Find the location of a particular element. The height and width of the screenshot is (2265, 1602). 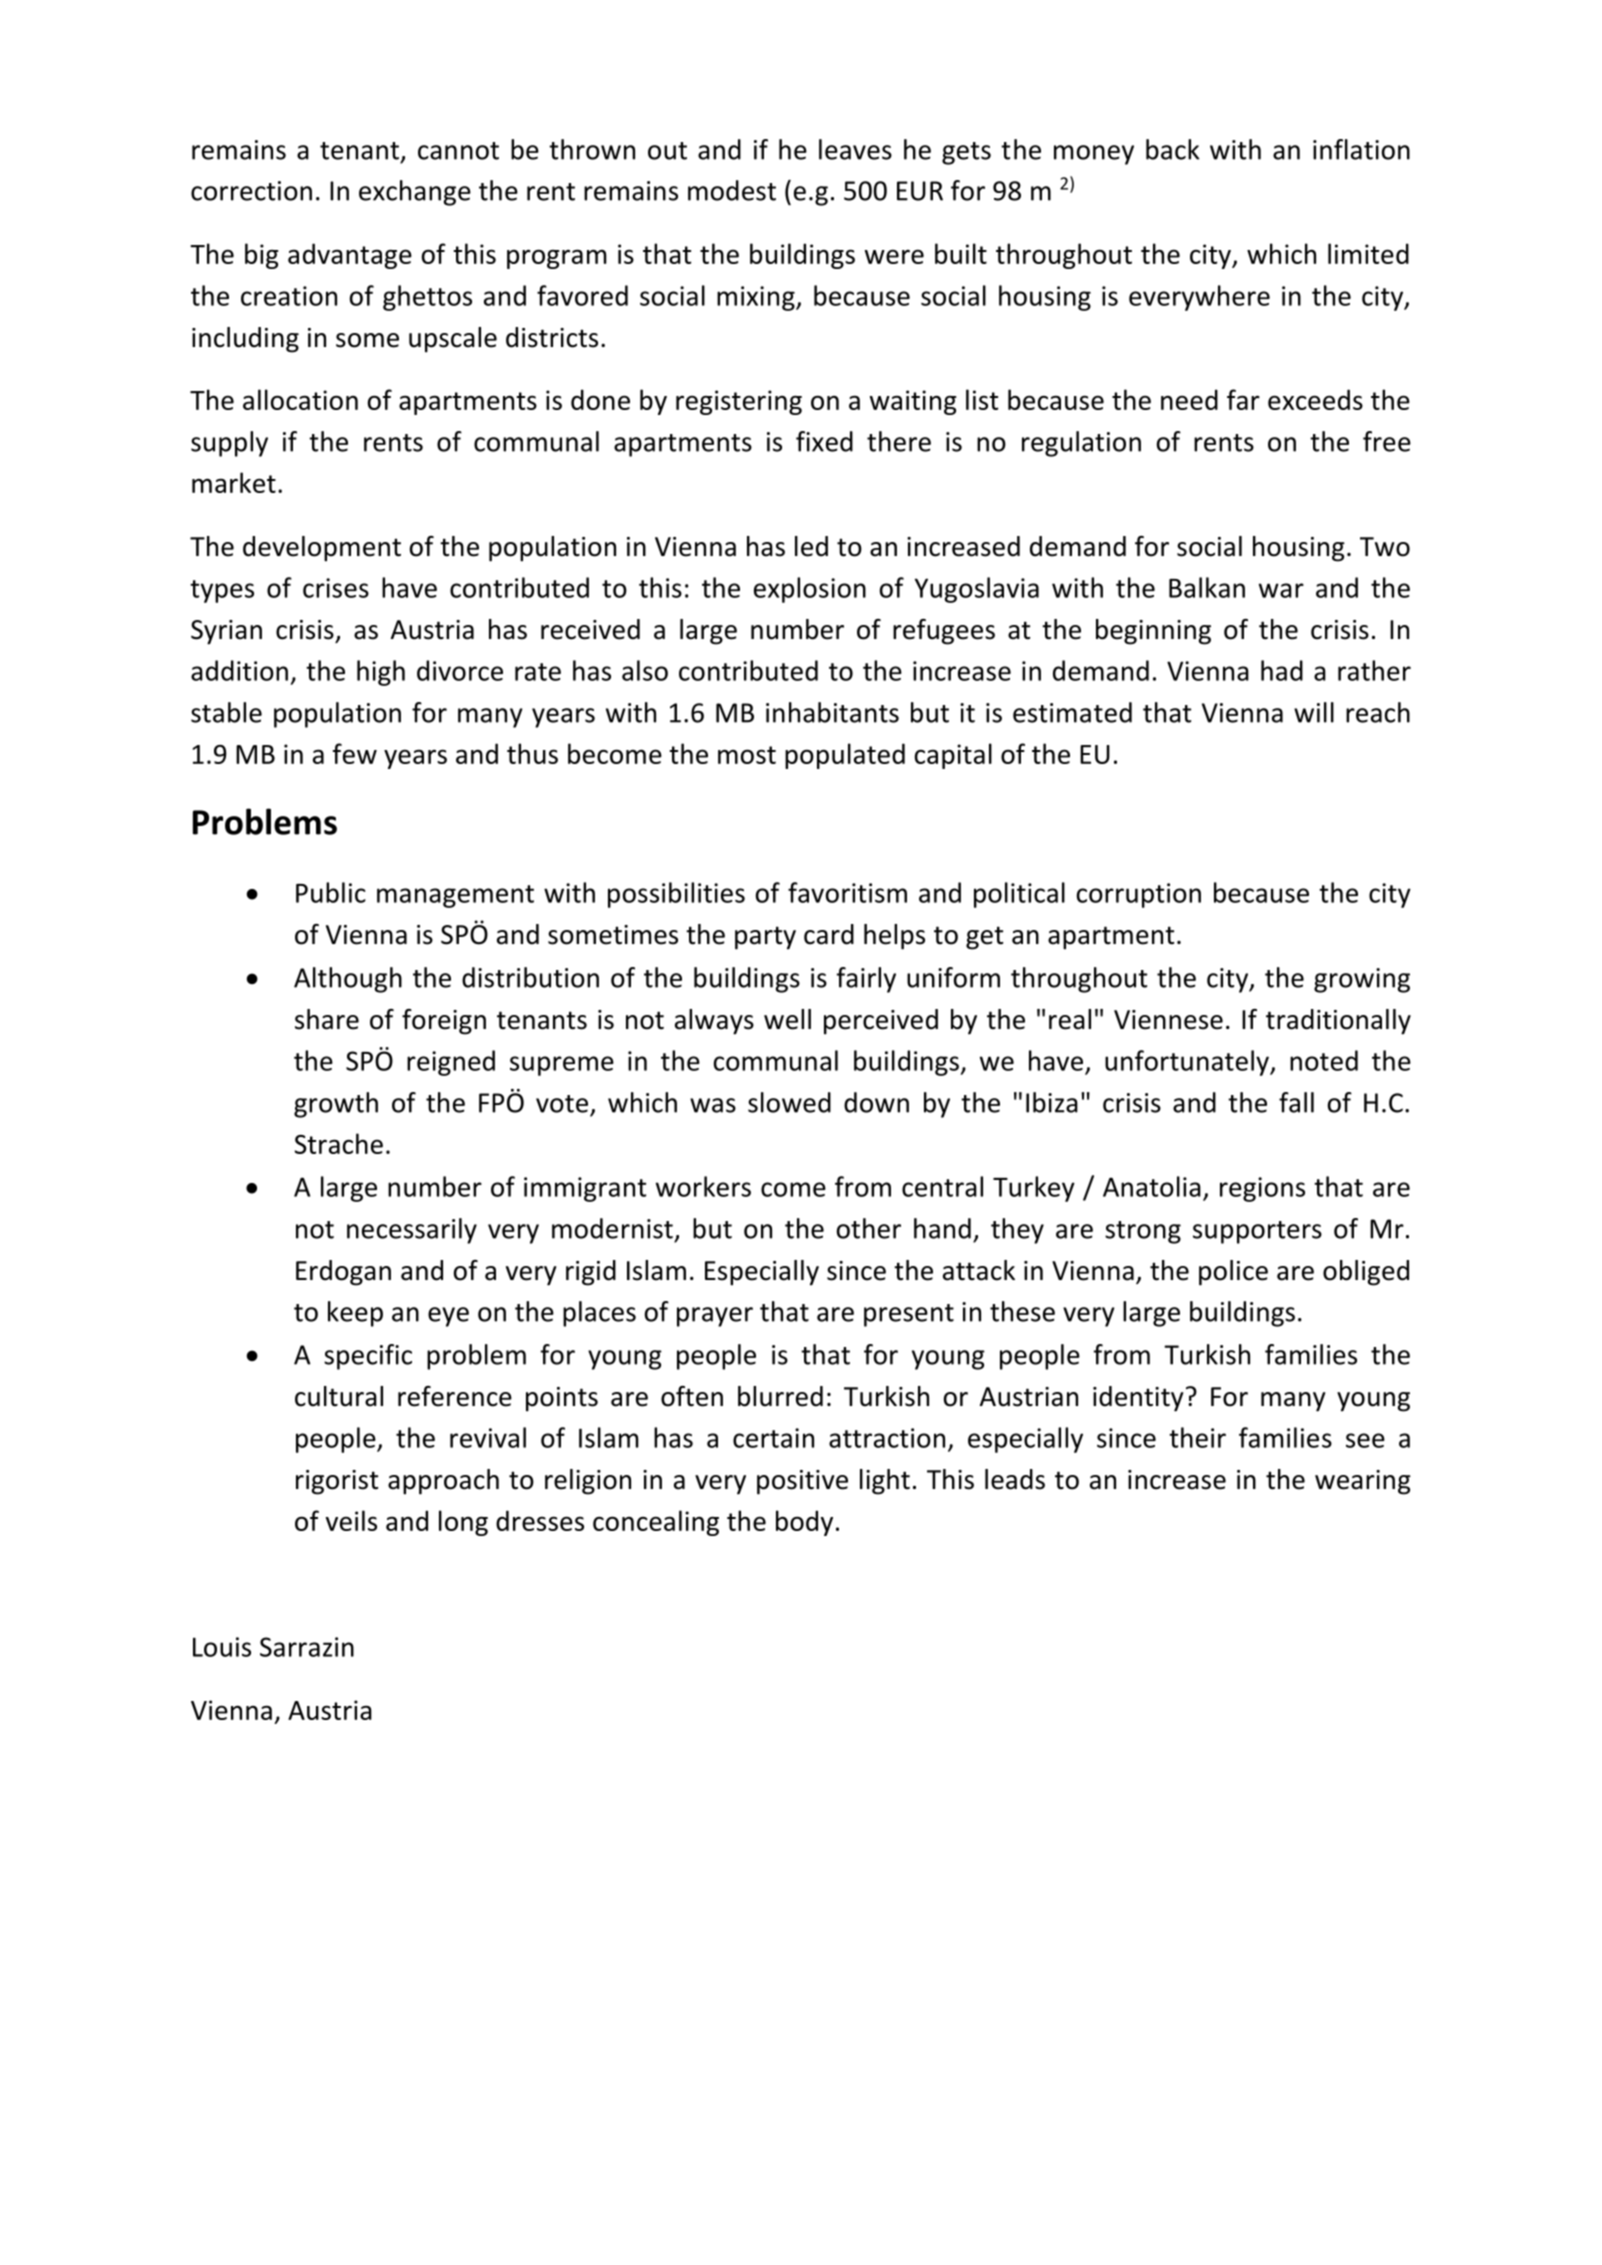

back is located at coordinates (1172, 149).
